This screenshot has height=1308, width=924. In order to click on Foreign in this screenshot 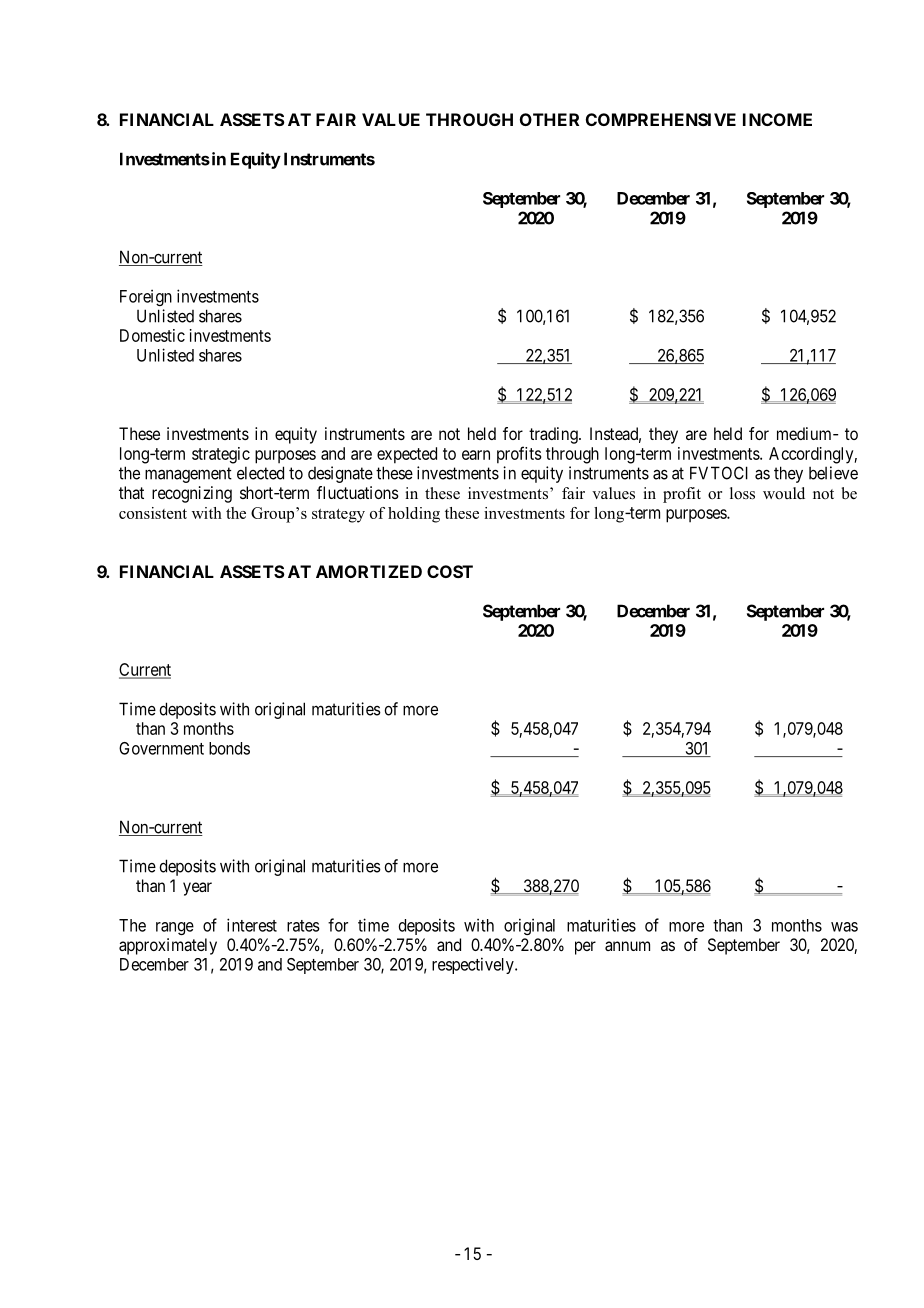, I will do `click(146, 297)`.
